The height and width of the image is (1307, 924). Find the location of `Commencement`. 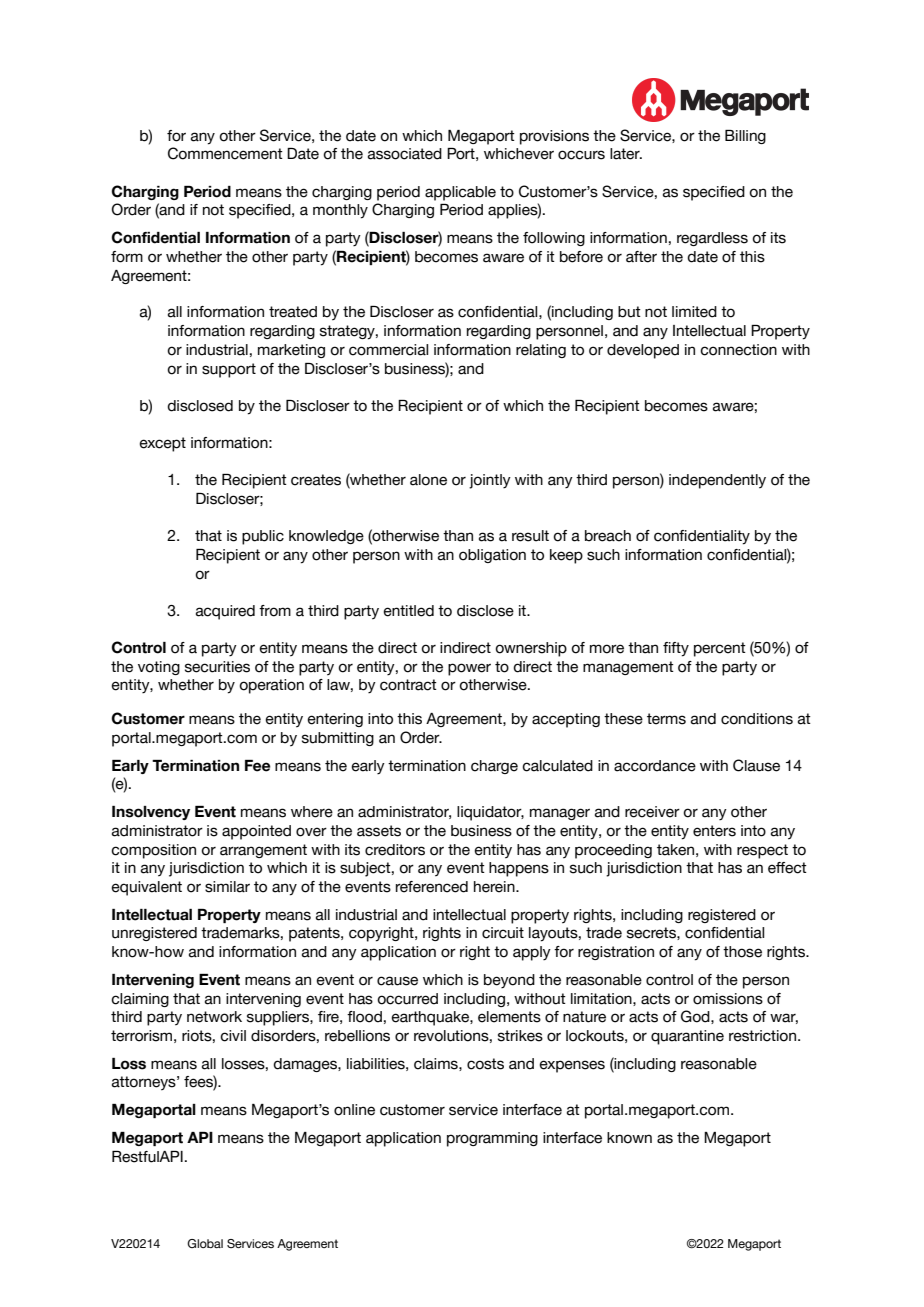

Commencement is located at coordinates (225, 153).
